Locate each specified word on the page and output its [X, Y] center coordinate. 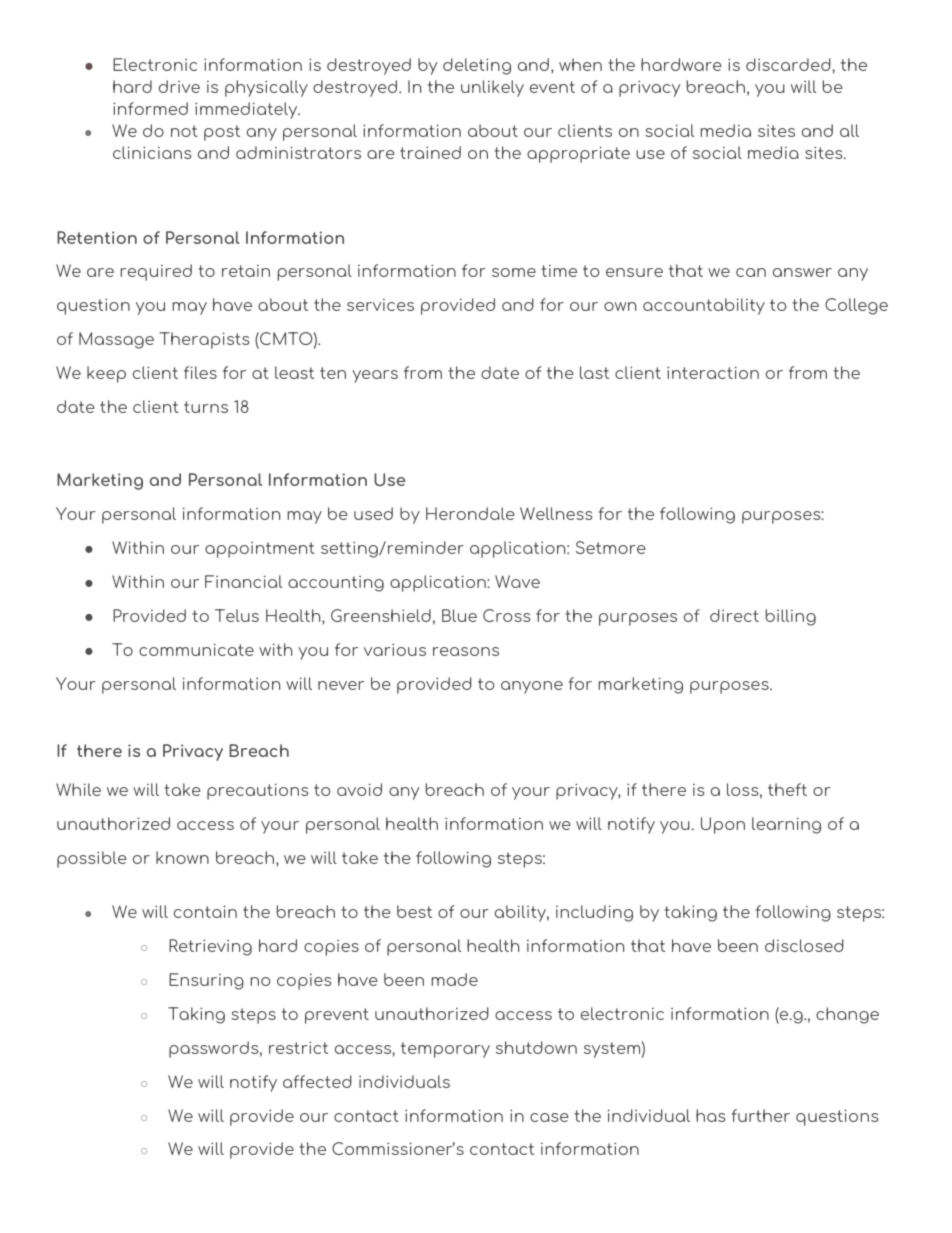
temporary [445, 1050]
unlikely [492, 88]
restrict [298, 1047]
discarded [789, 64]
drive [179, 86]
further [760, 1115]
